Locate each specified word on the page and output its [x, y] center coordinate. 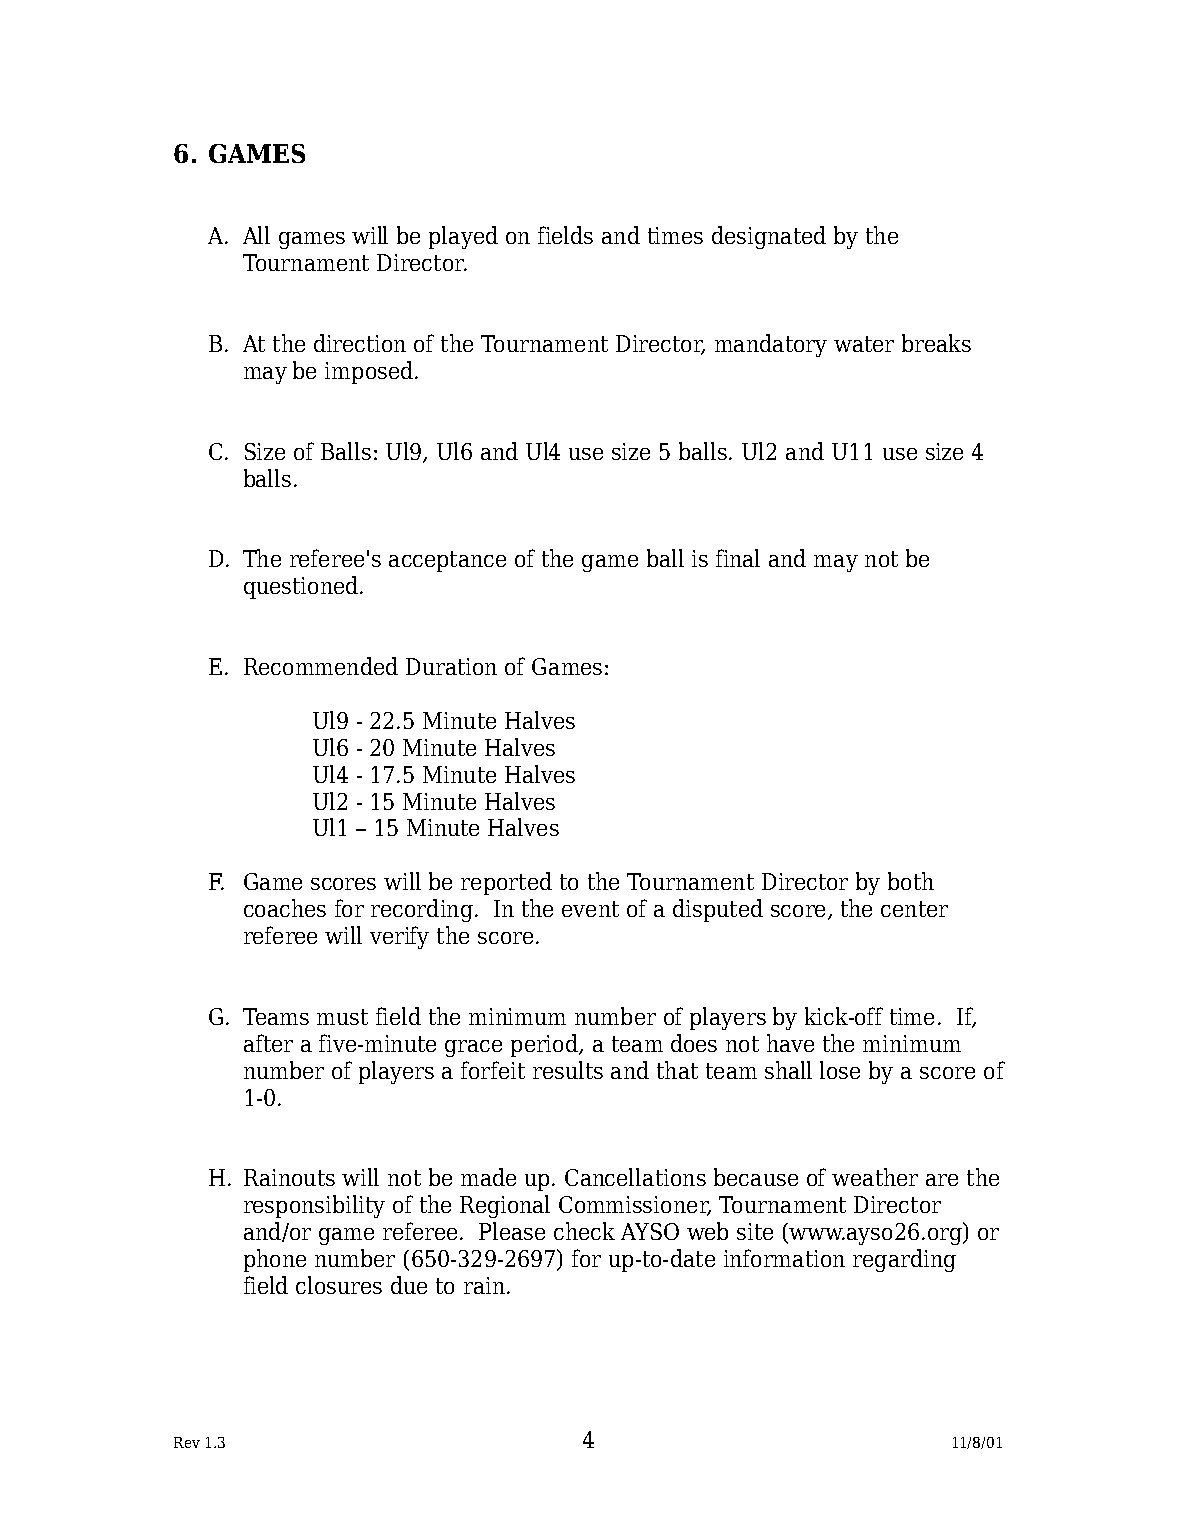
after [268, 1043]
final [738, 558]
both [911, 881]
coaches [285, 908]
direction [360, 343]
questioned [301, 587]
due [409, 1285]
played [463, 237]
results [568, 1070]
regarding [904, 1260]
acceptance [447, 561]
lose [840, 1070]
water [864, 344]
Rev [187, 1442]
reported [506, 883]
